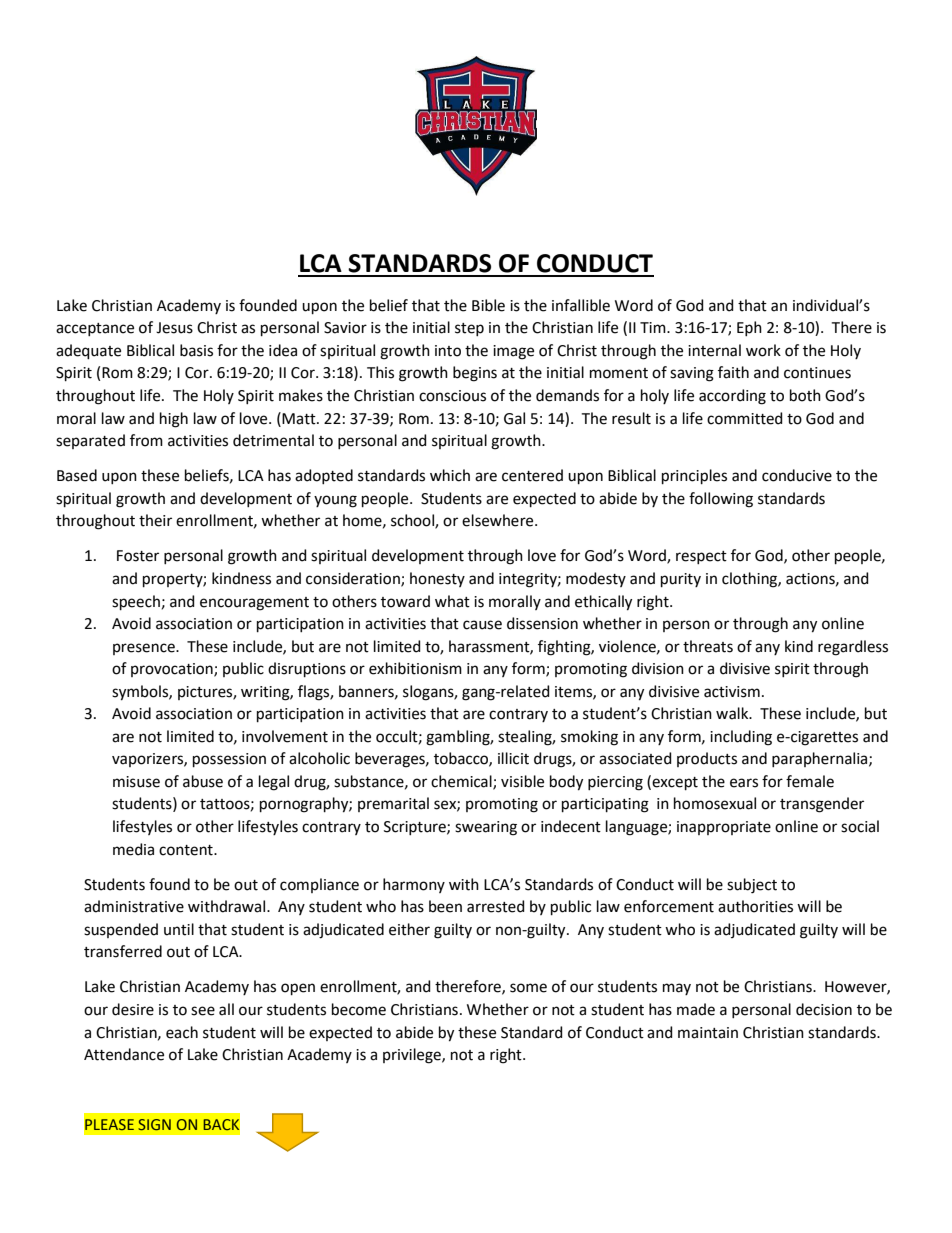 This screenshot has height=1233, width=952. I want to click on privilege, so click(413, 1056).
